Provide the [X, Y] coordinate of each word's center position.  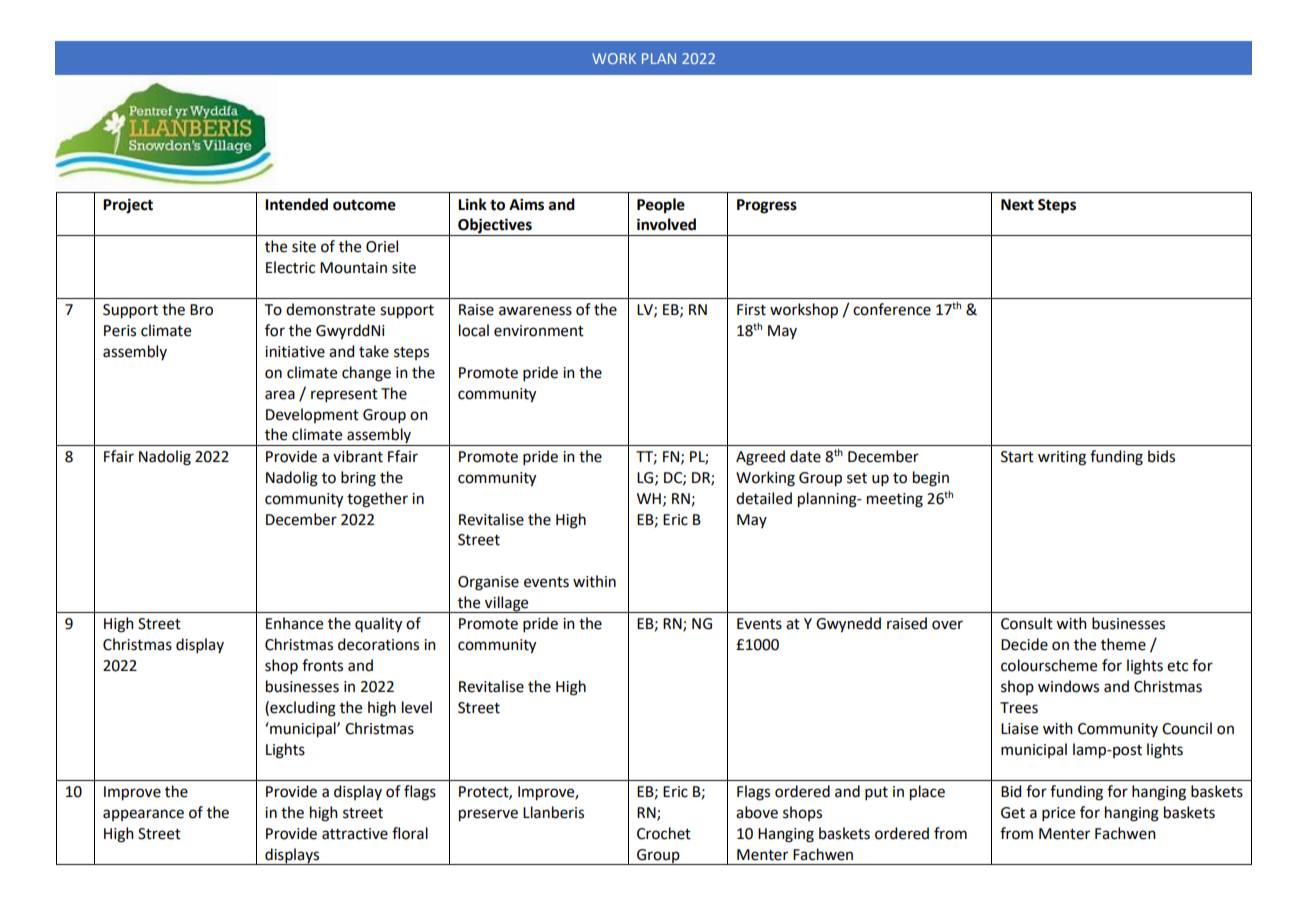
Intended [296, 204]
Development [312, 415]
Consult [1027, 623]
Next [1017, 205]
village [507, 604]
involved [666, 224]
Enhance [294, 623]
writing [1062, 458]
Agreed [760, 458]
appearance [143, 815]
